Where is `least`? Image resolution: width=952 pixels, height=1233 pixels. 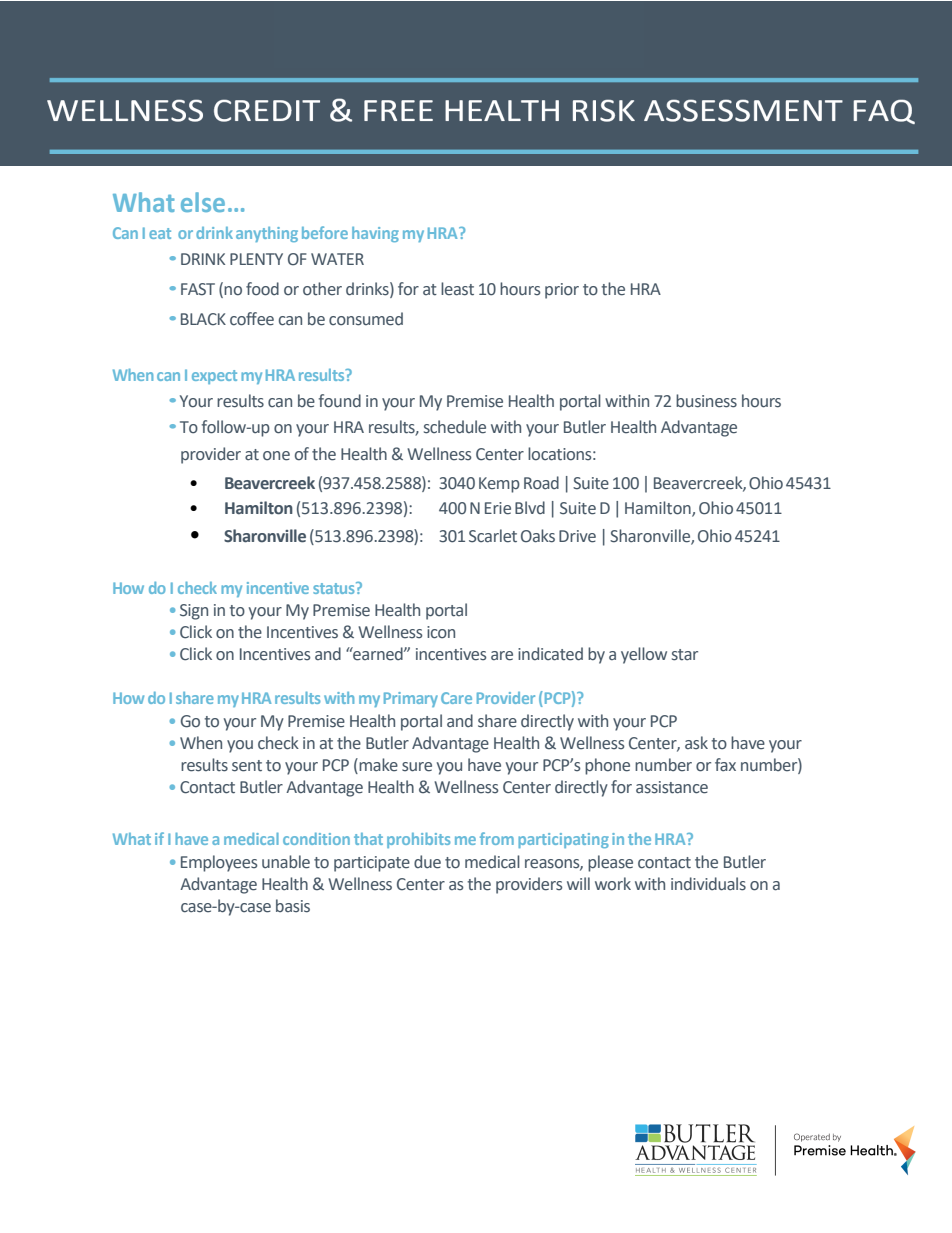 least is located at coordinates (457, 289).
